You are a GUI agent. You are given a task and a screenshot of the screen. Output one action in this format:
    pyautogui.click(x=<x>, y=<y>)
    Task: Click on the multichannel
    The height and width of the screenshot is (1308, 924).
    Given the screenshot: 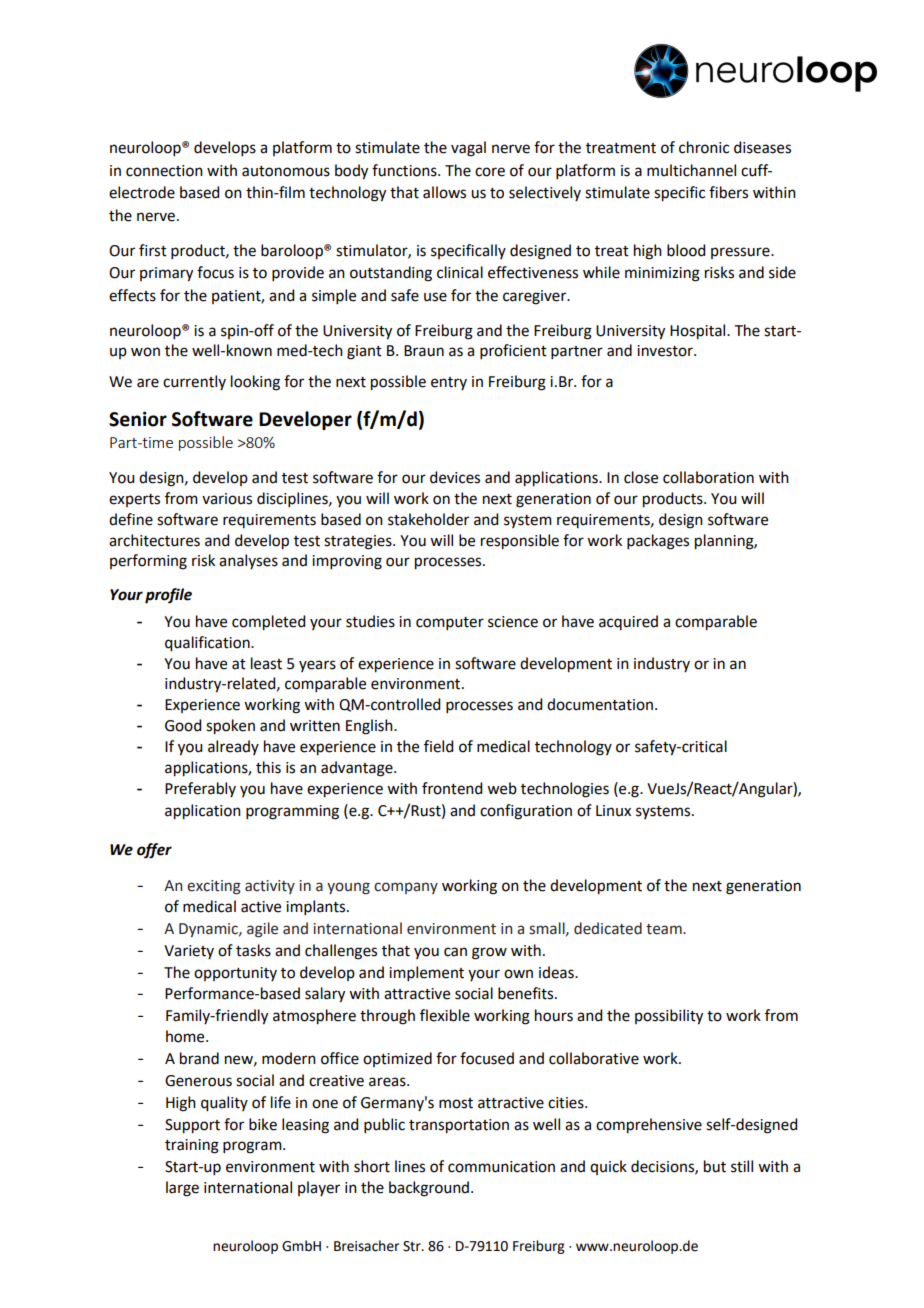 What is the action you would take?
    pyautogui.click(x=691, y=170)
